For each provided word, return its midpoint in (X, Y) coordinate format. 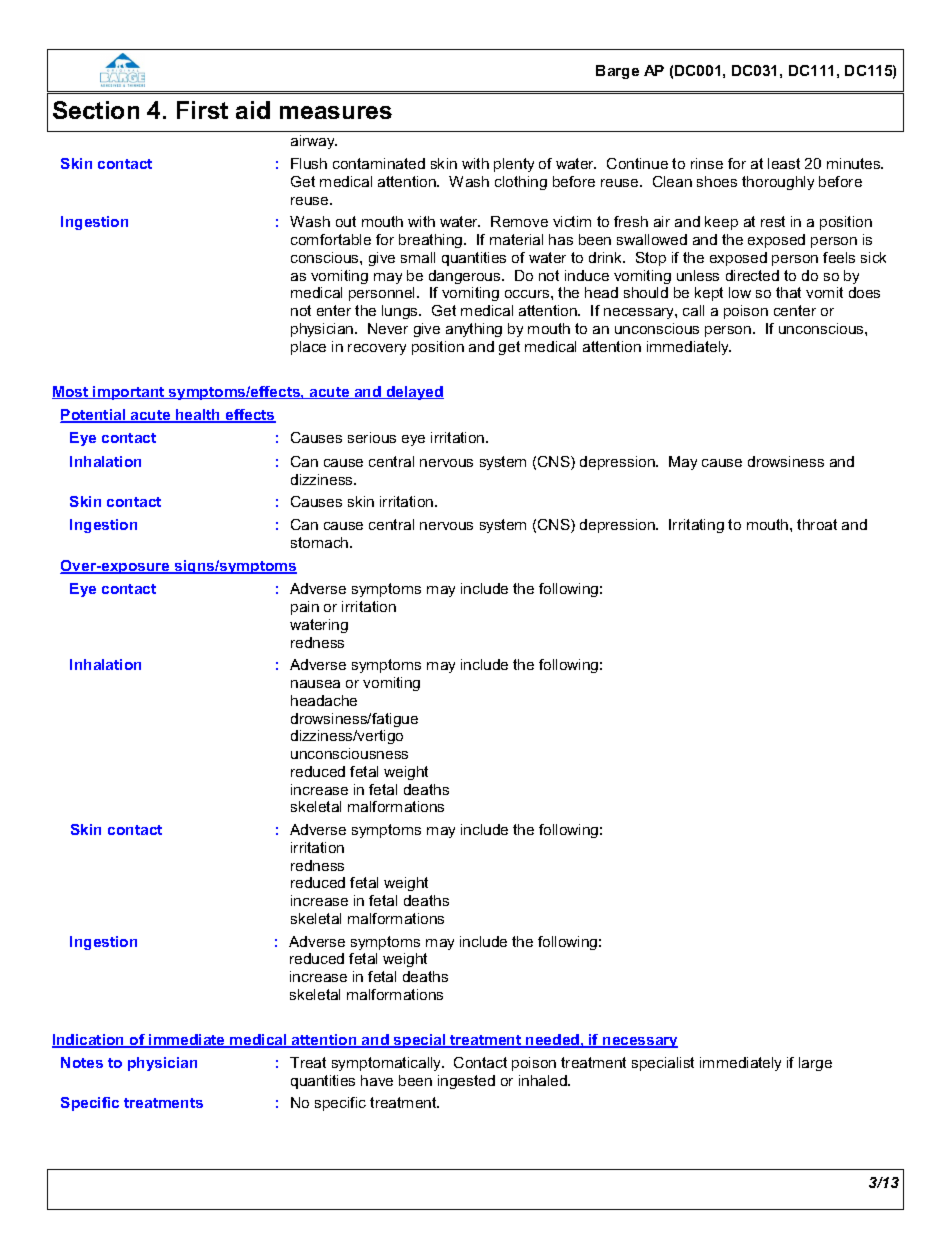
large (815, 1064)
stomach (321, 542)
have (377, 1080)
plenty (514, 165)
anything (474, 330)
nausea (315, 684)
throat (817, 524)
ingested (466, 1082)
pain (305, 608)
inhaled (544, 1080)
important (129, 393)
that (788, 292)
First (202, 110)
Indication (89, 1041)
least (784, 163)
